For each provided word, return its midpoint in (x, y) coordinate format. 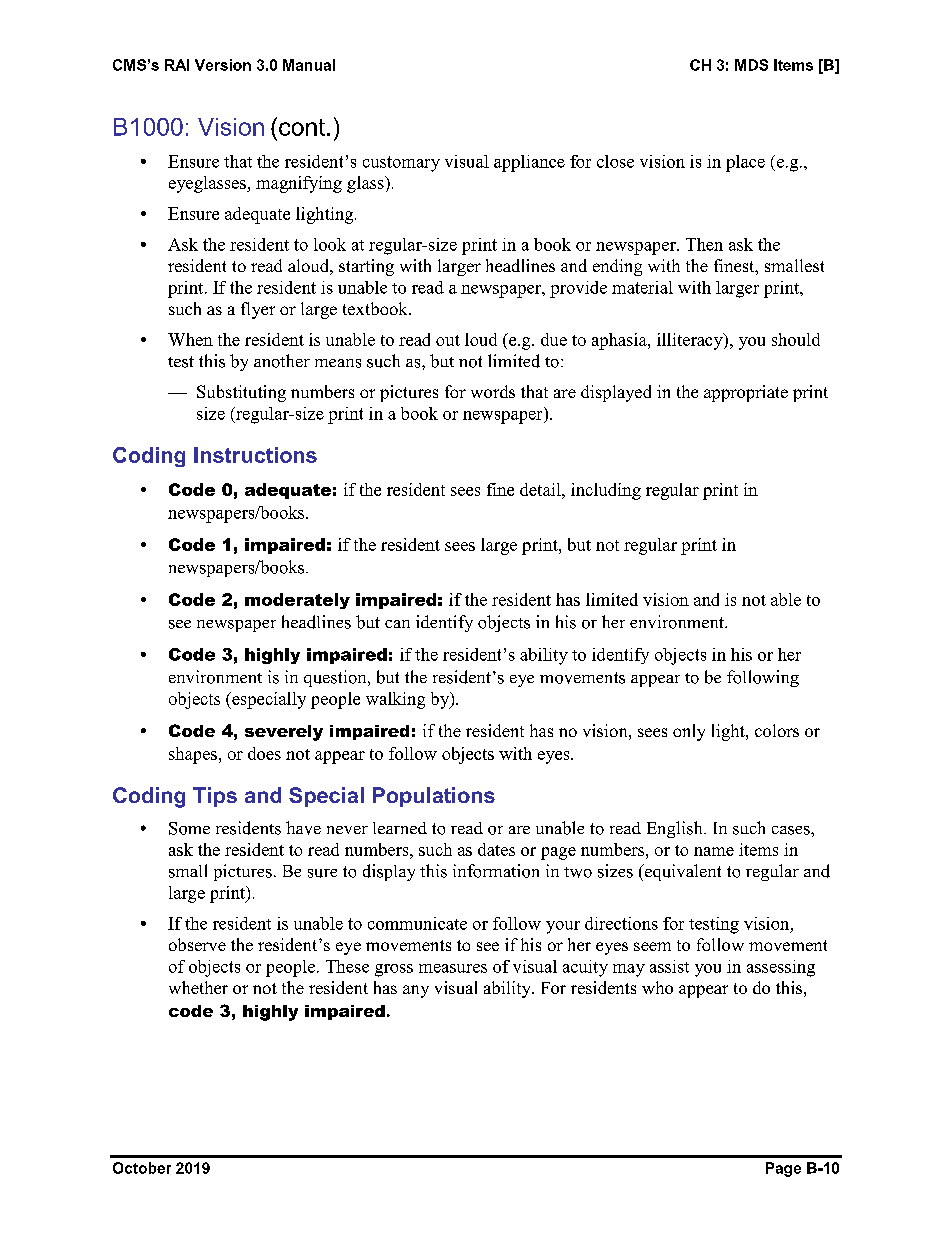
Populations (434, 797)
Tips (215, 797)
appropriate (746, 393)
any (416, 991)
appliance (529, 163)
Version (223, 65)
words (493, 391)
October (142, 1168)
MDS (751, 65)
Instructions (255, 455)
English (676, 829)
